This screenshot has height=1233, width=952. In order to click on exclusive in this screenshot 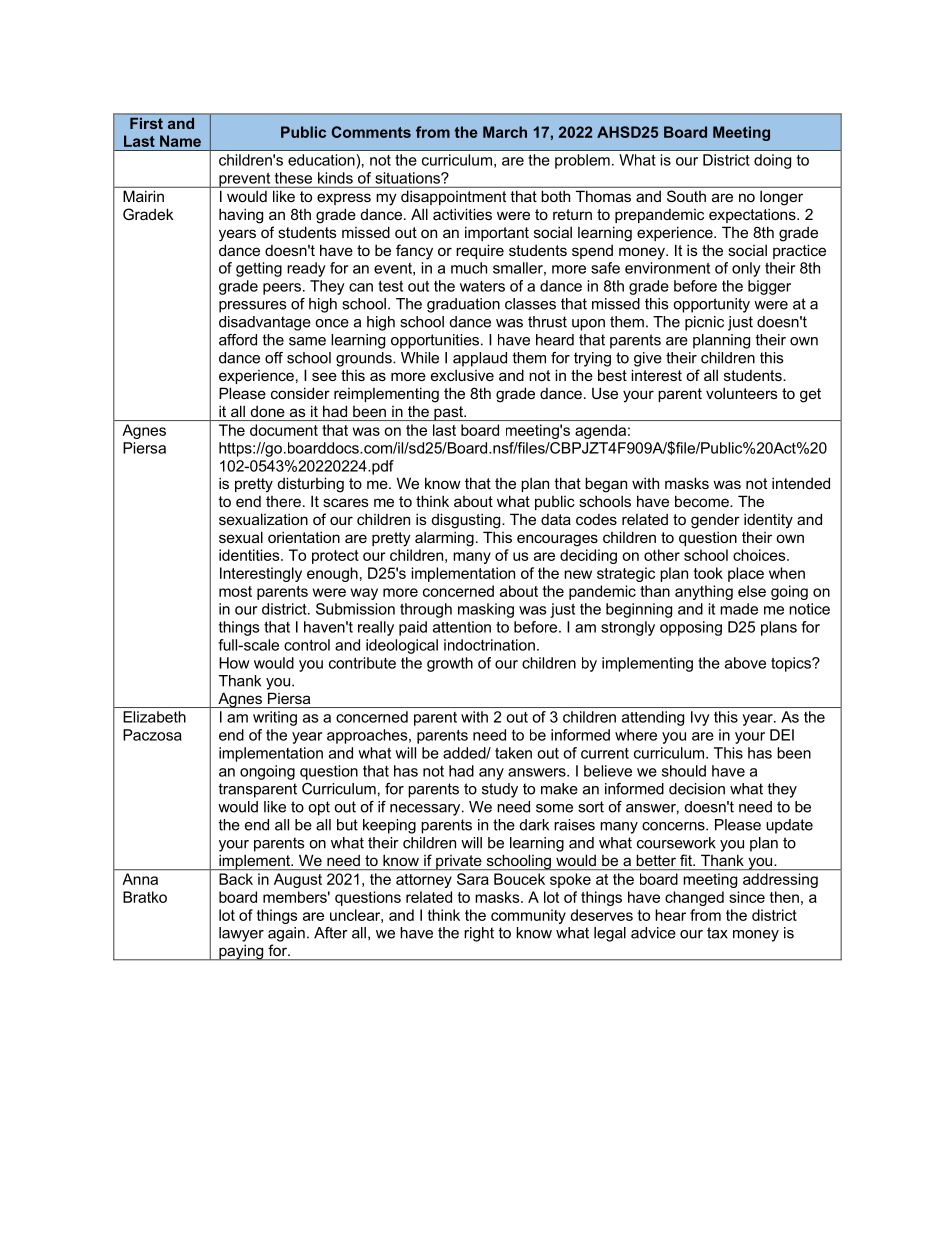, I will do `click(462, 375)`.
